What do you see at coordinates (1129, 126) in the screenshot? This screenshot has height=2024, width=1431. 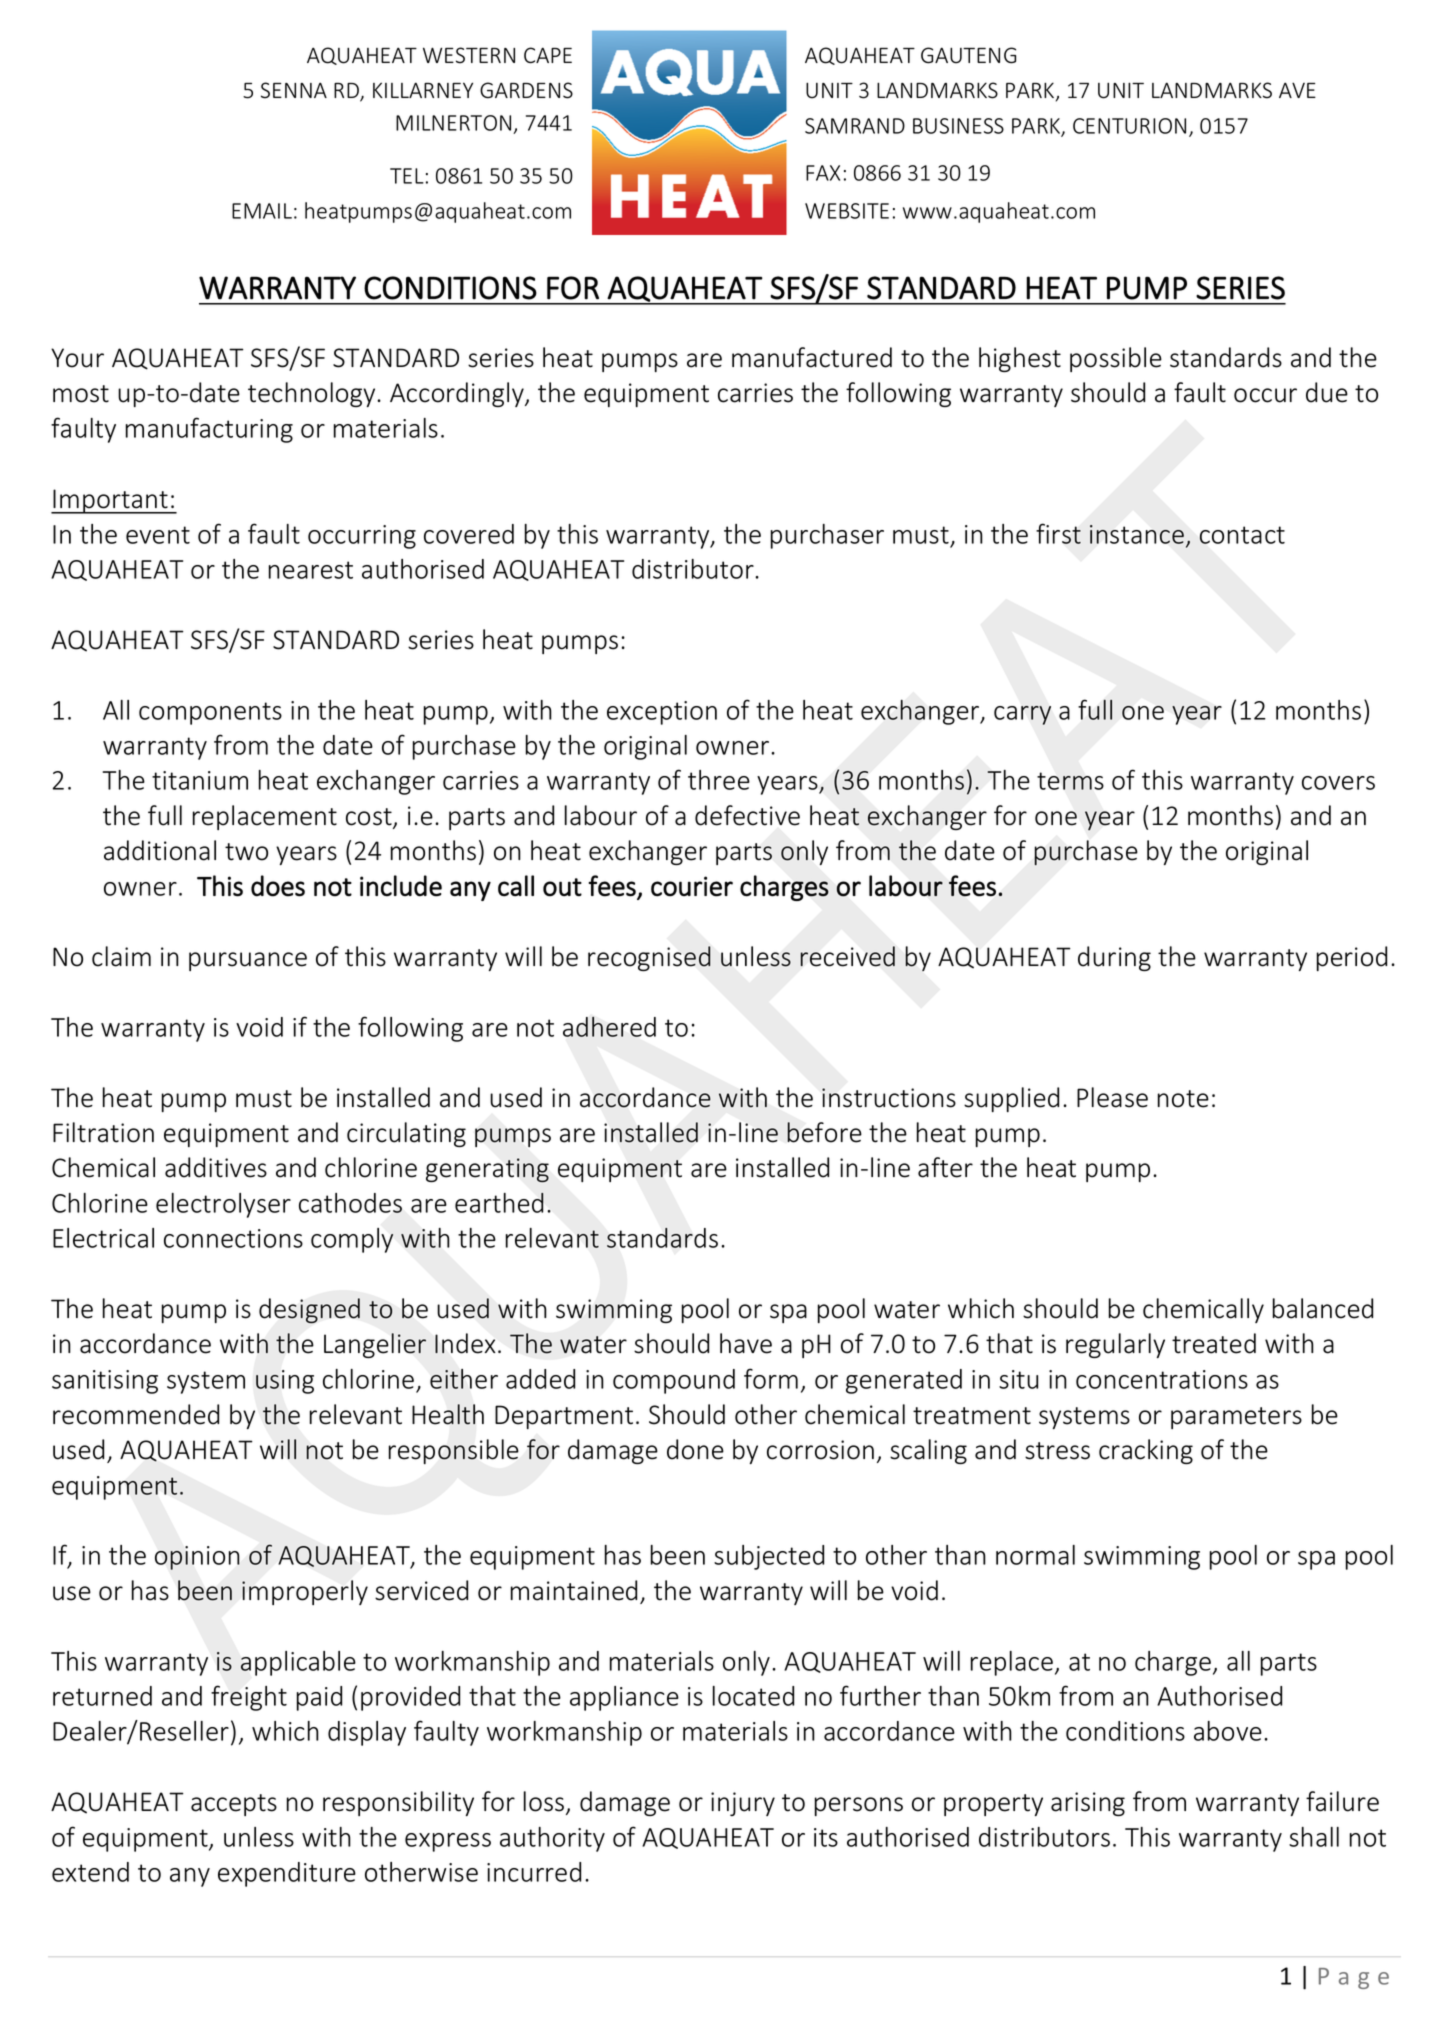 I see `CENTURION` at bounding box center [1129, 126].
